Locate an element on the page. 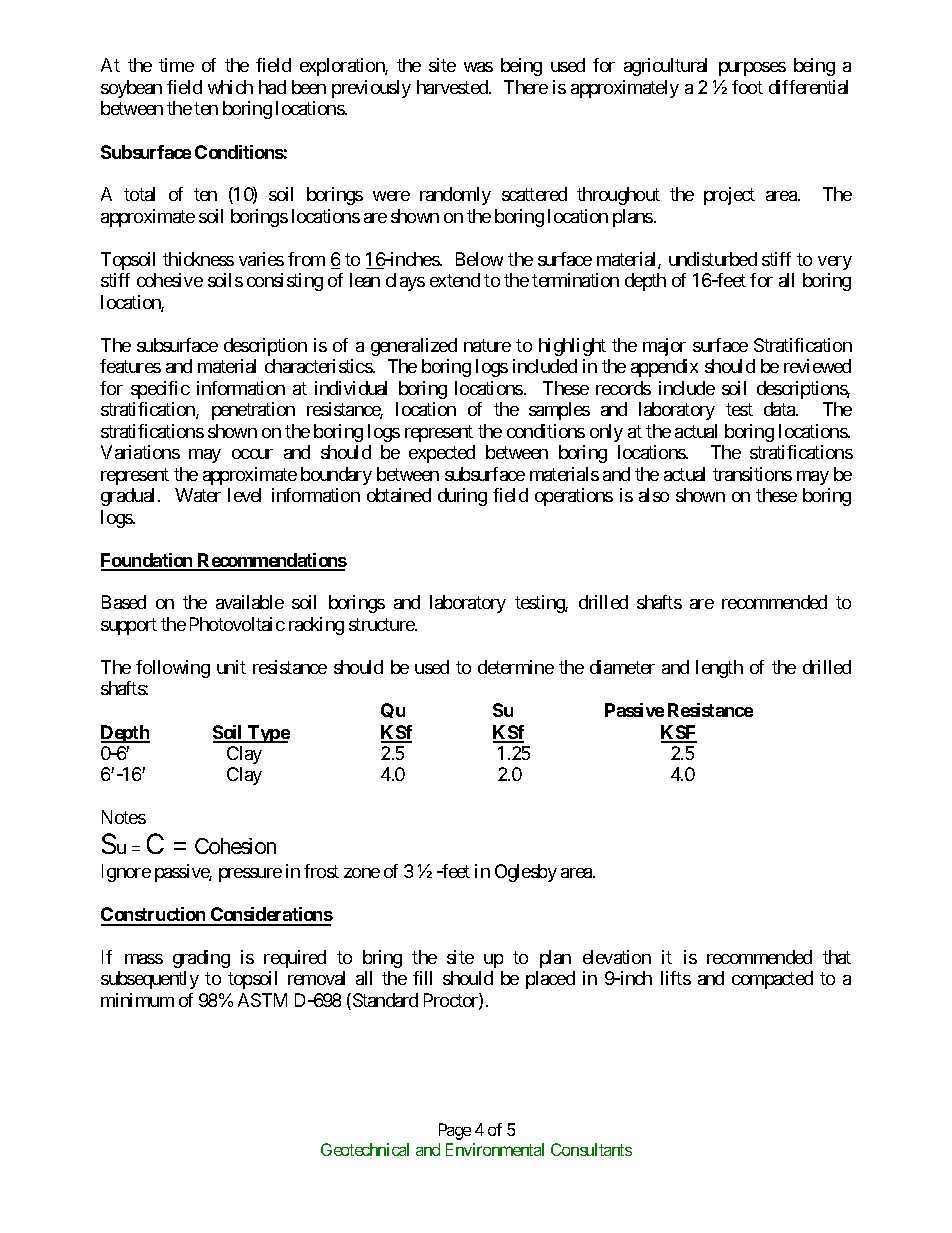 The image size is (952, 1233). harvested is located at coordinates (453, 87).
